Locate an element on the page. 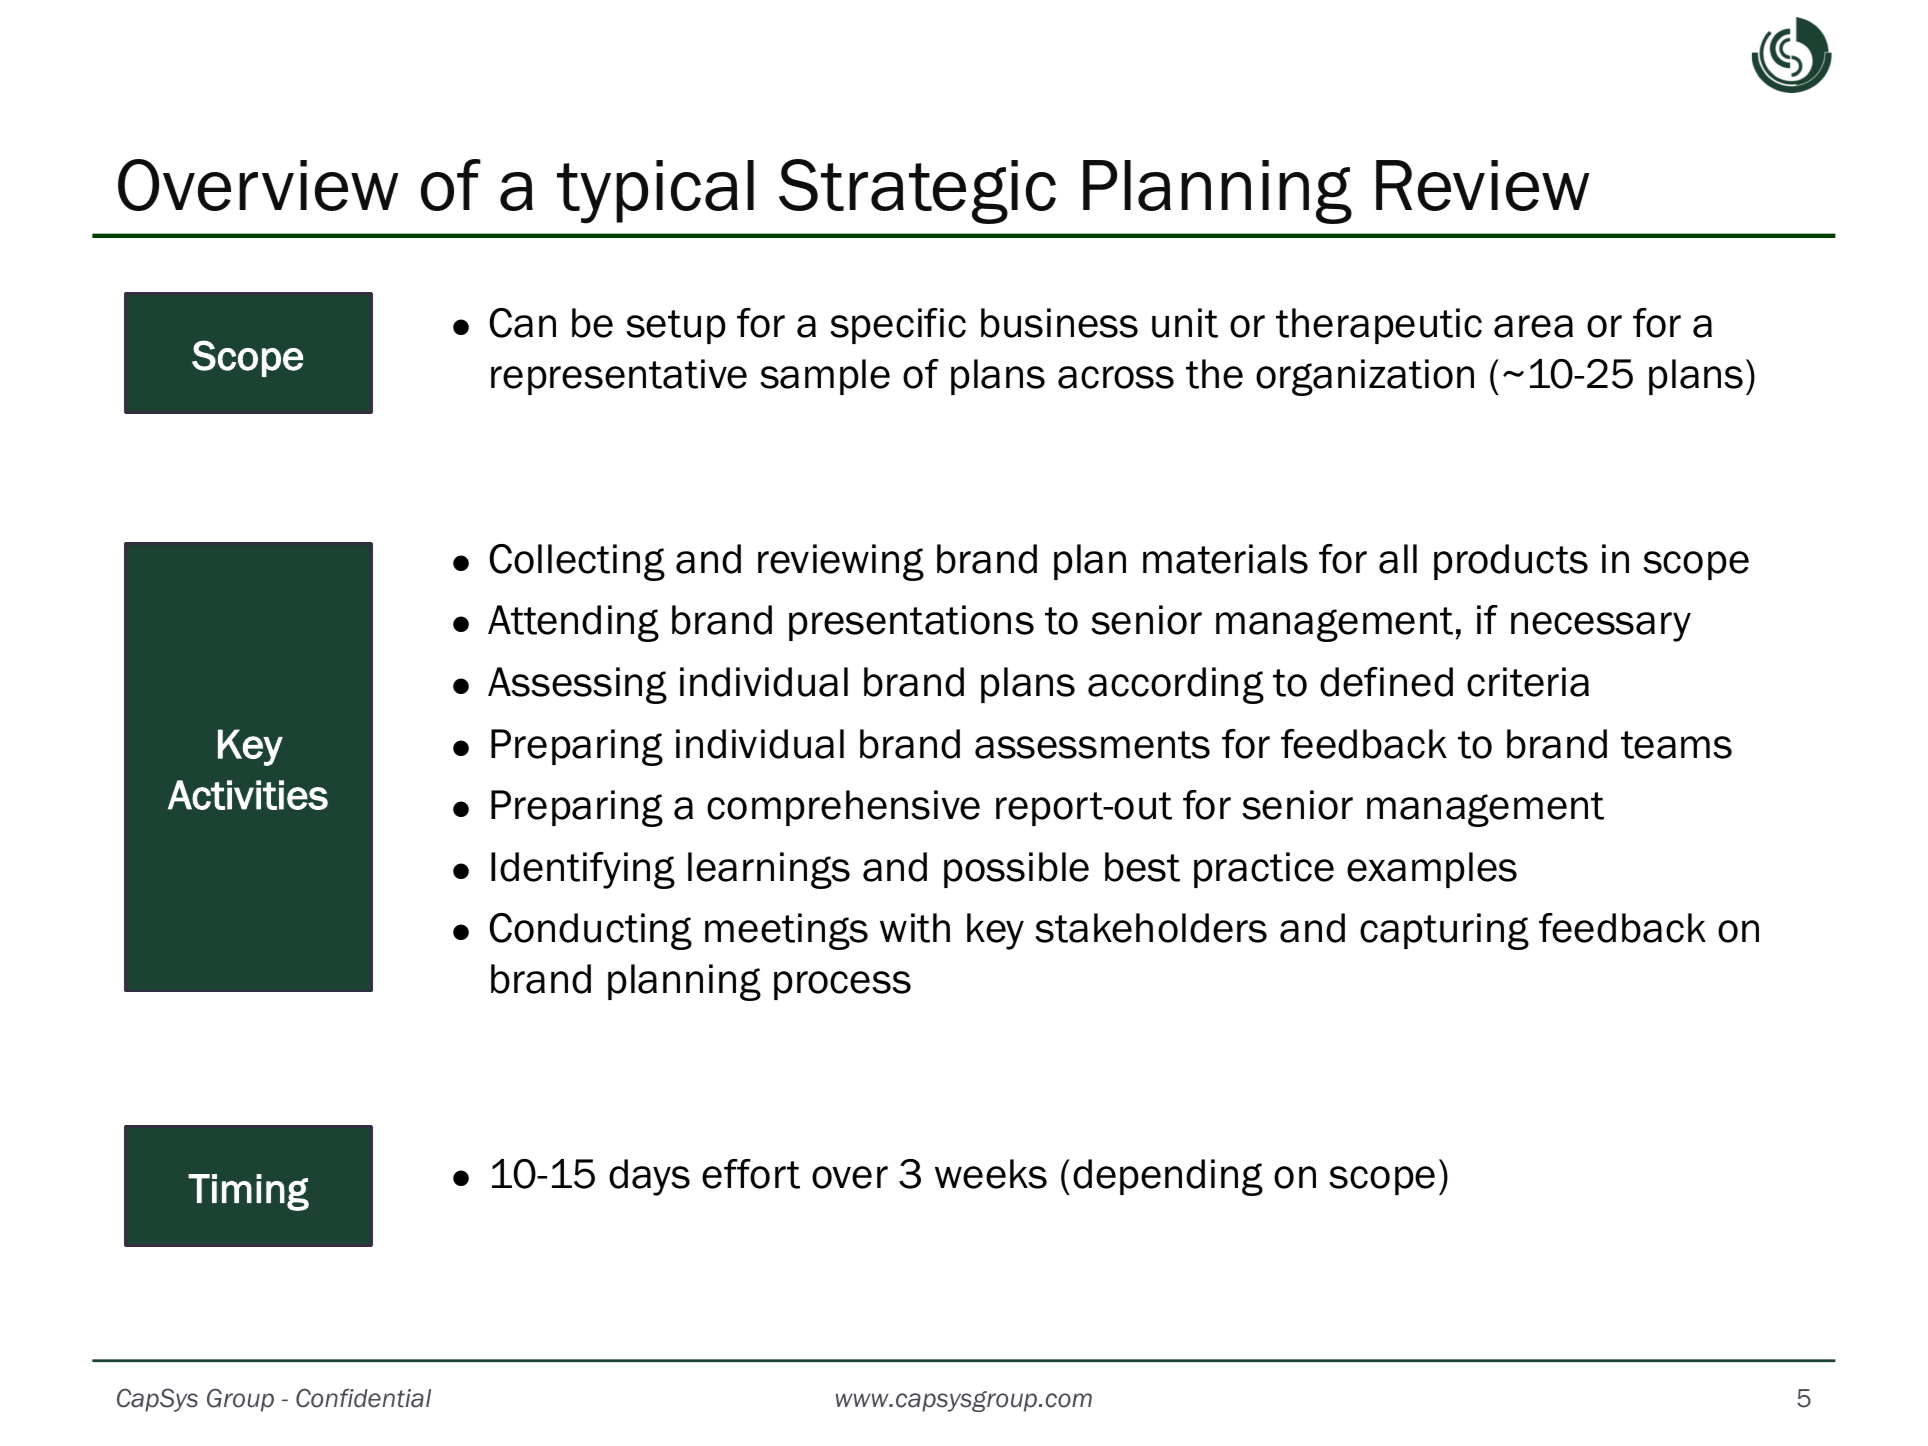 The height and width of the page is (1446, 1928). effort is located at coordinates (751, 1174).
